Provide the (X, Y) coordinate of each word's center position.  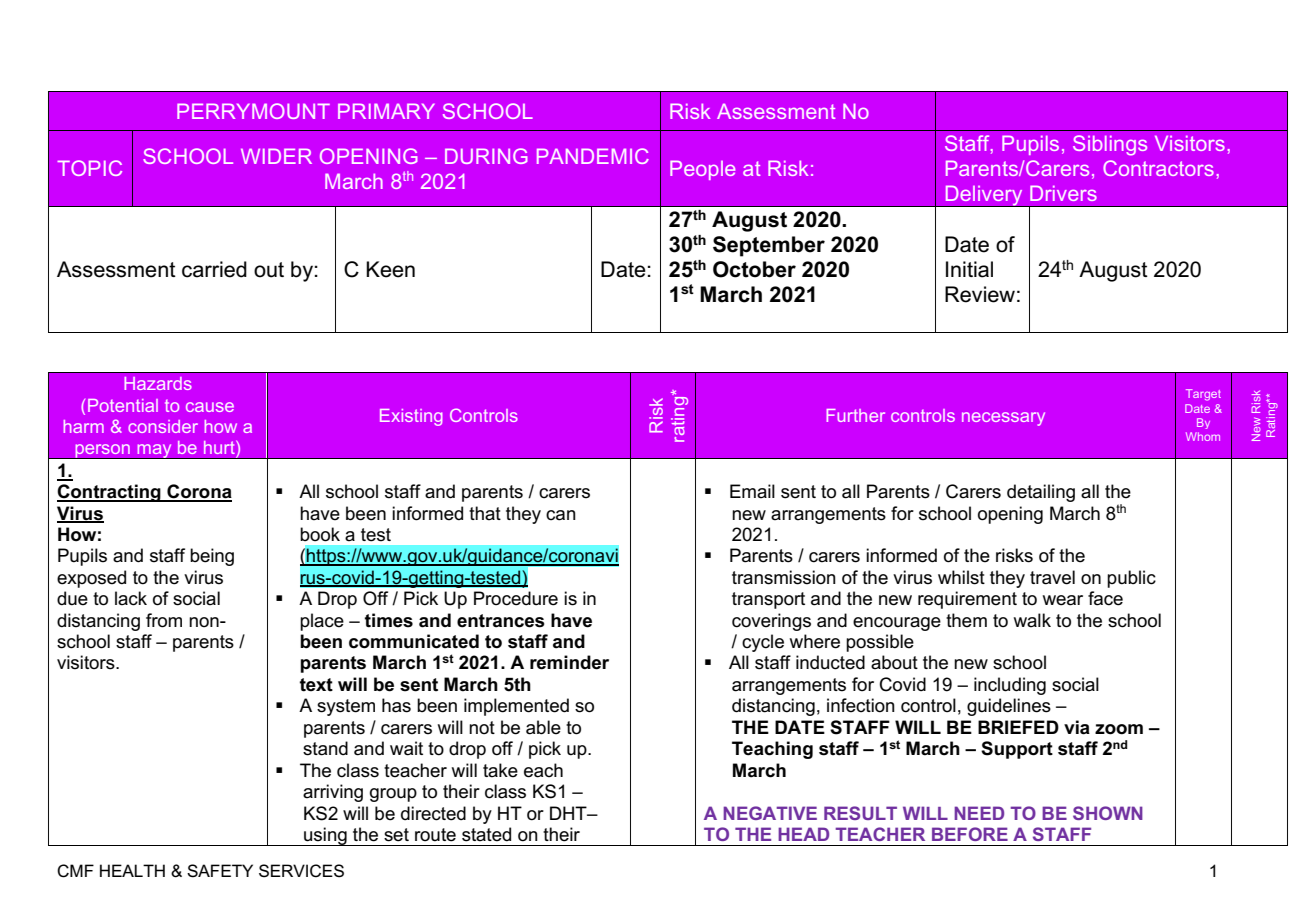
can (561, 515)
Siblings (1110, 145)
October (754, 269)
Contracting (110, 493)
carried (214, 269)
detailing (1041, 493)
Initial (969, 269)
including (1010, 686)
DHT (569, 813)
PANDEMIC (593, 156)
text (316, 685)
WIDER (276, 156)
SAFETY (220, 871)
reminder (569, 662)
